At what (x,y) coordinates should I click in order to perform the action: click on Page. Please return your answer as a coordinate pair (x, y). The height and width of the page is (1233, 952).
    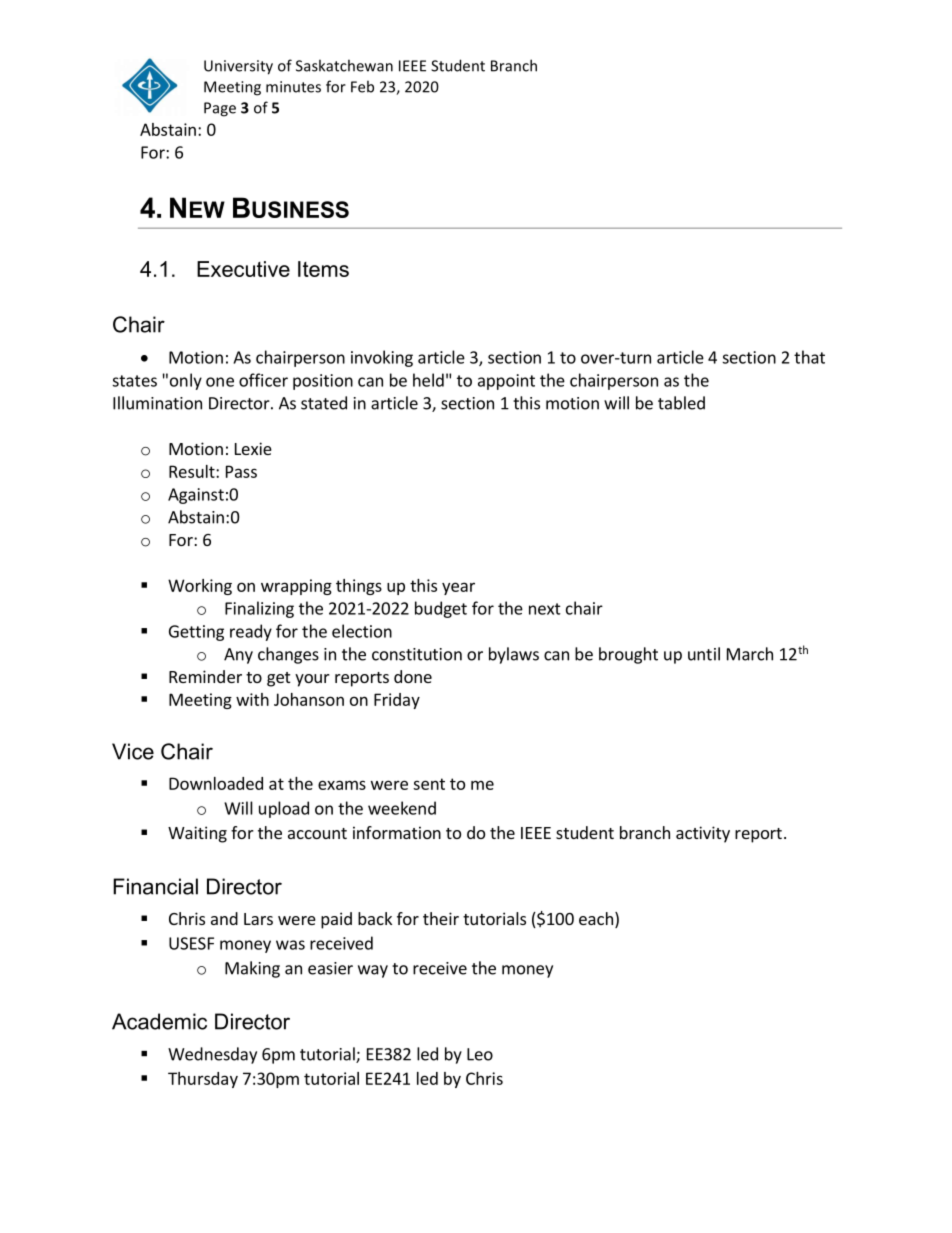
    Looking at the image, I should click on (220, 109).
